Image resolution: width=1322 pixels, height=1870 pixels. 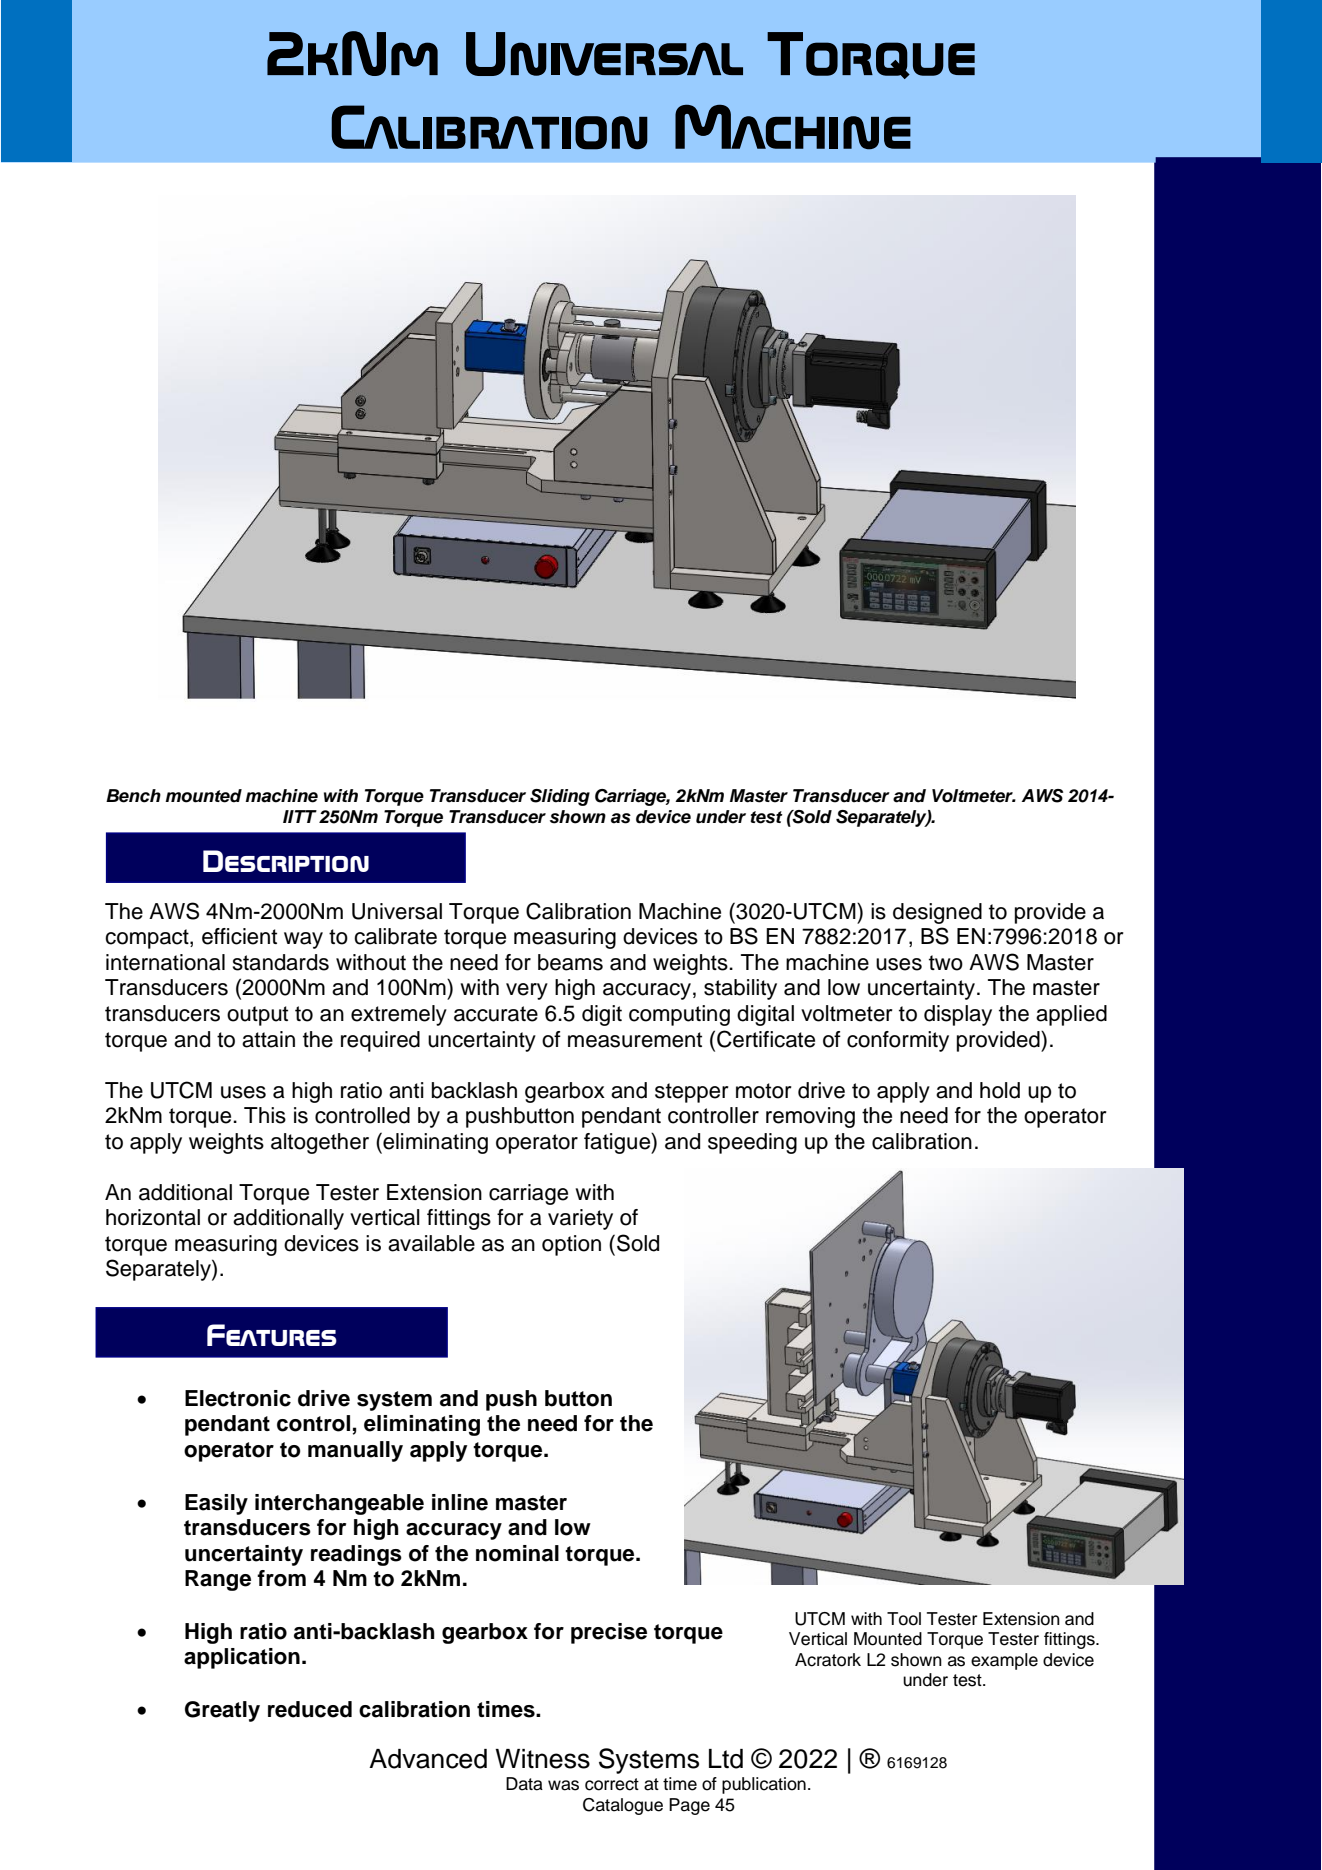 I want to click on Electronic, so click(x=238, y=1398).
